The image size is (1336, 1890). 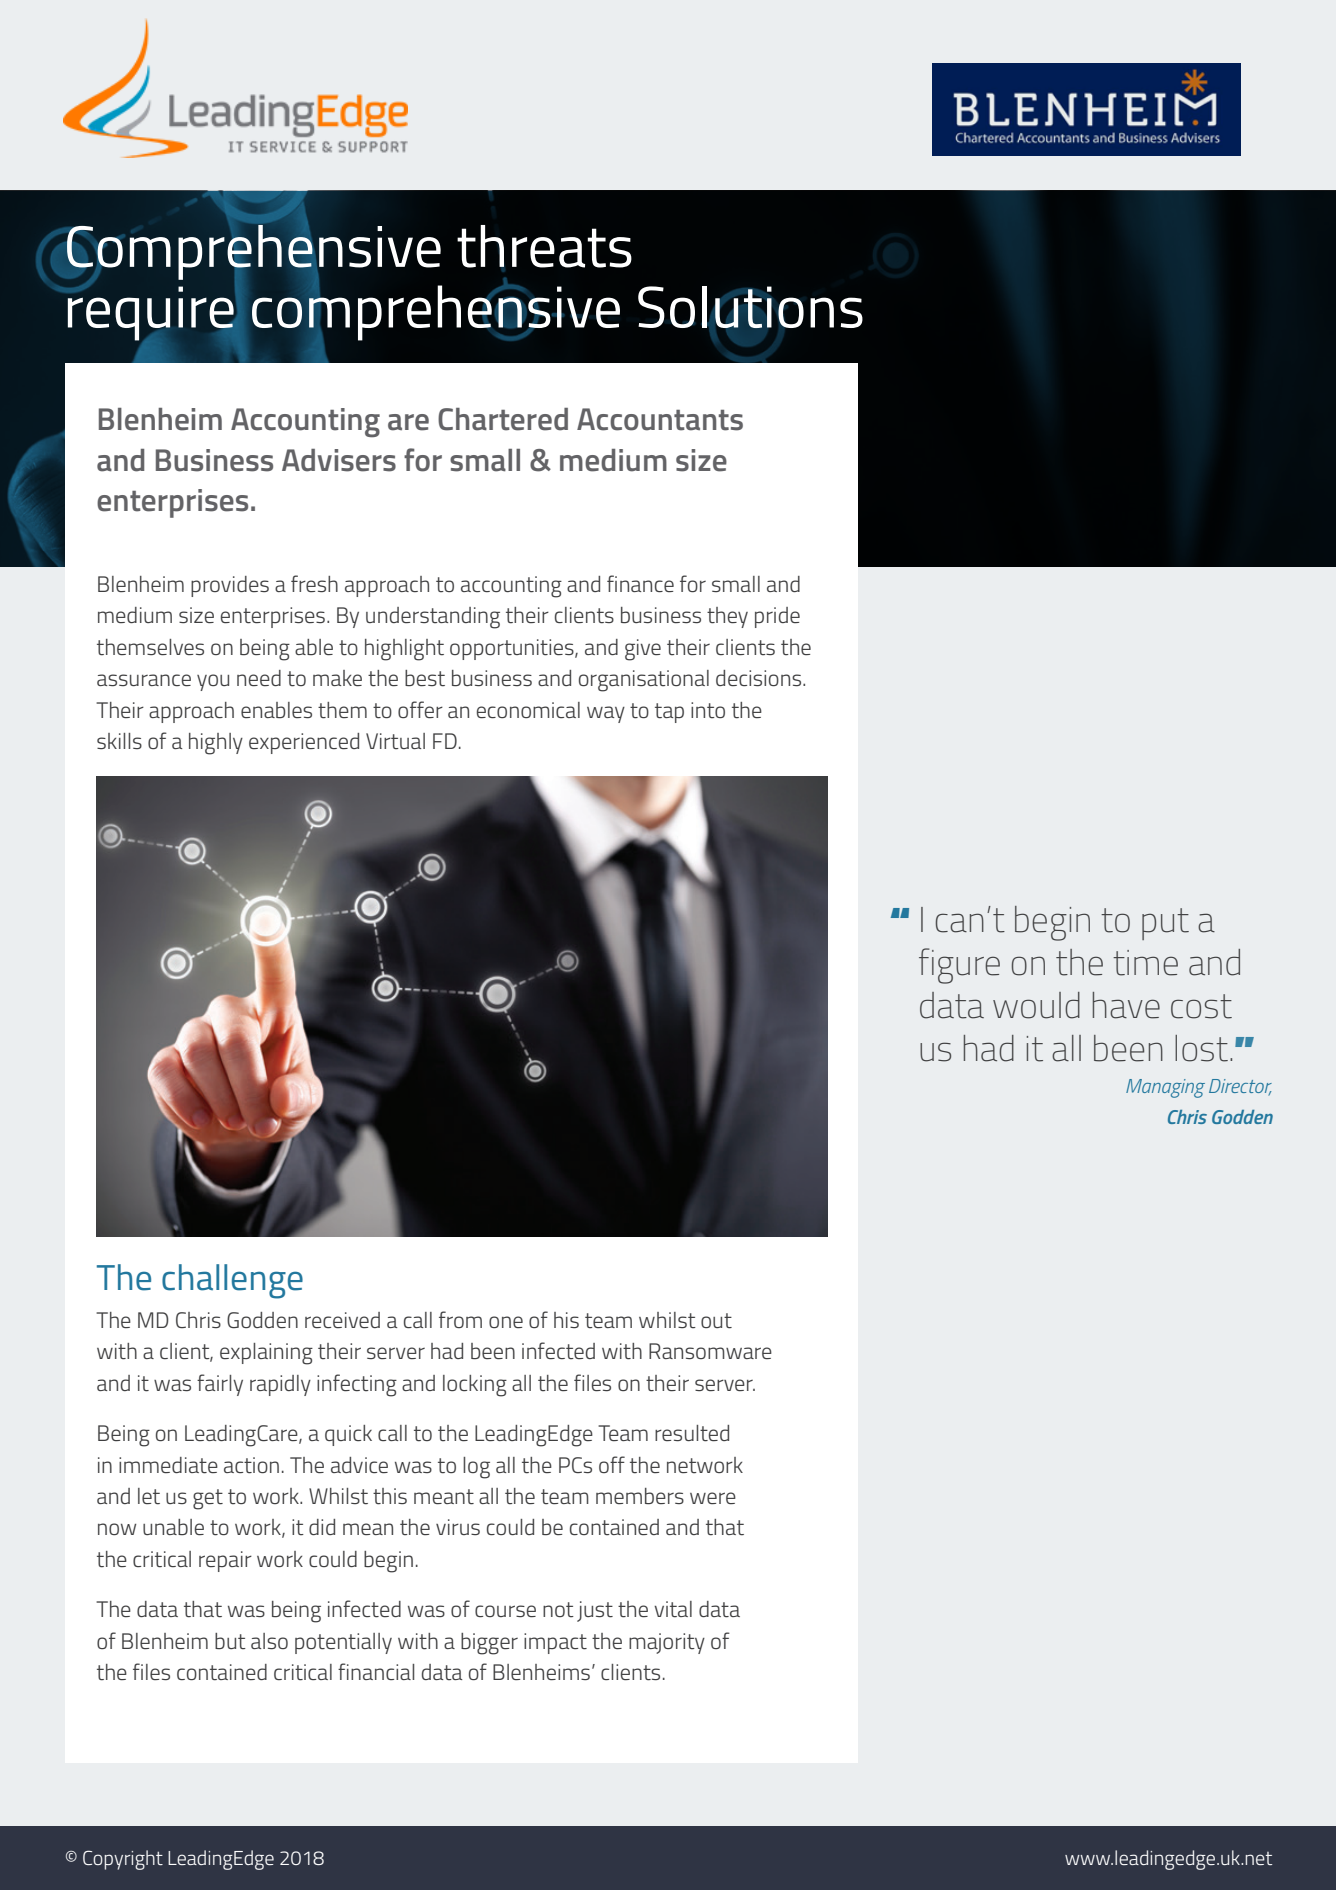 What do you see at coordinates (959, 966) in the screenshot?
I see `figure` at bounding box center [959, 966].
